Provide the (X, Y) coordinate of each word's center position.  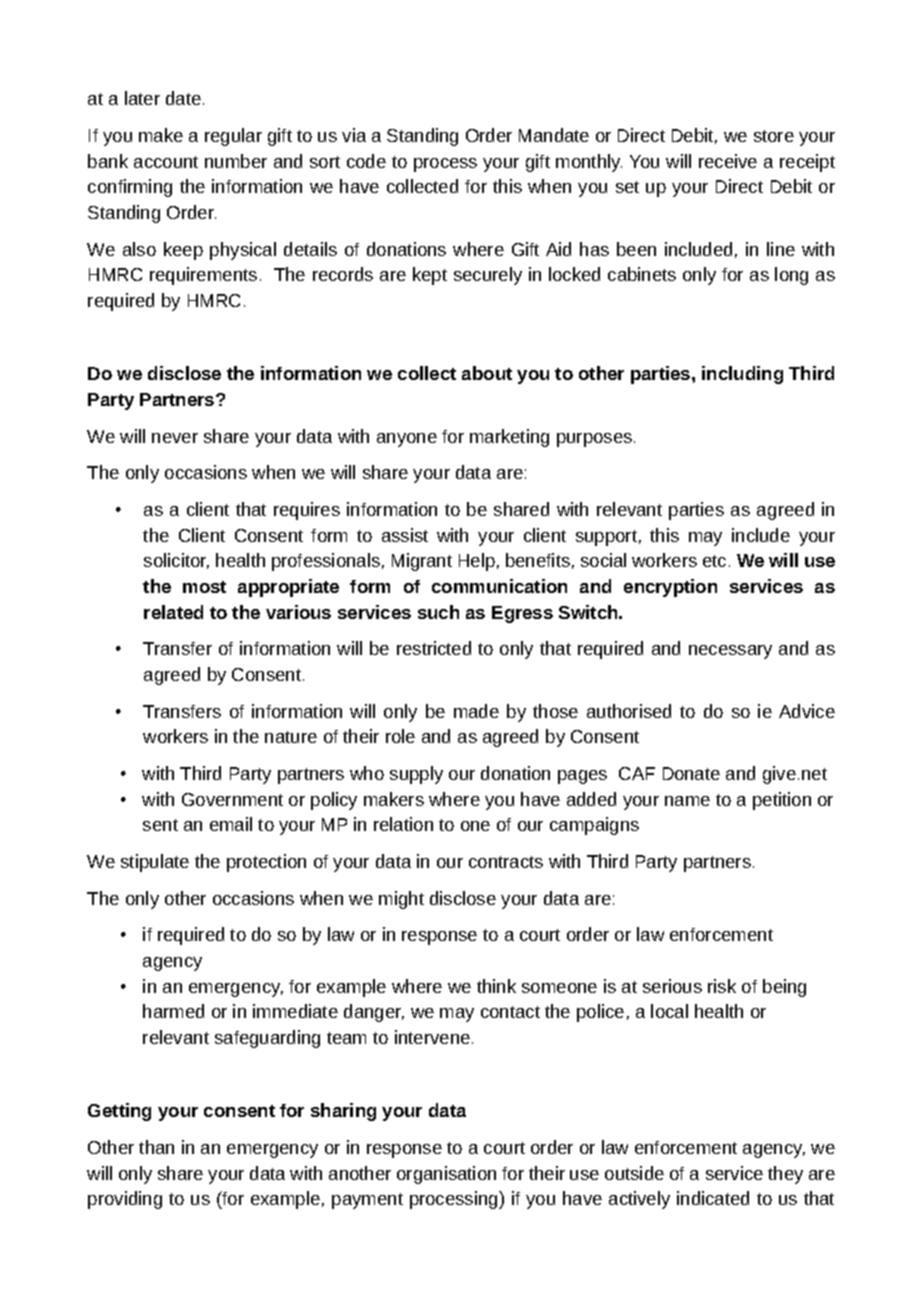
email (231, 824)
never (175, 438)
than (156, 1147)
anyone (407, 440)
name (687, 801)
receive (728, 161)
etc (714, 561)
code (366, 161)
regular (233, 137)
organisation (446, 1175)
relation (403, 824)
